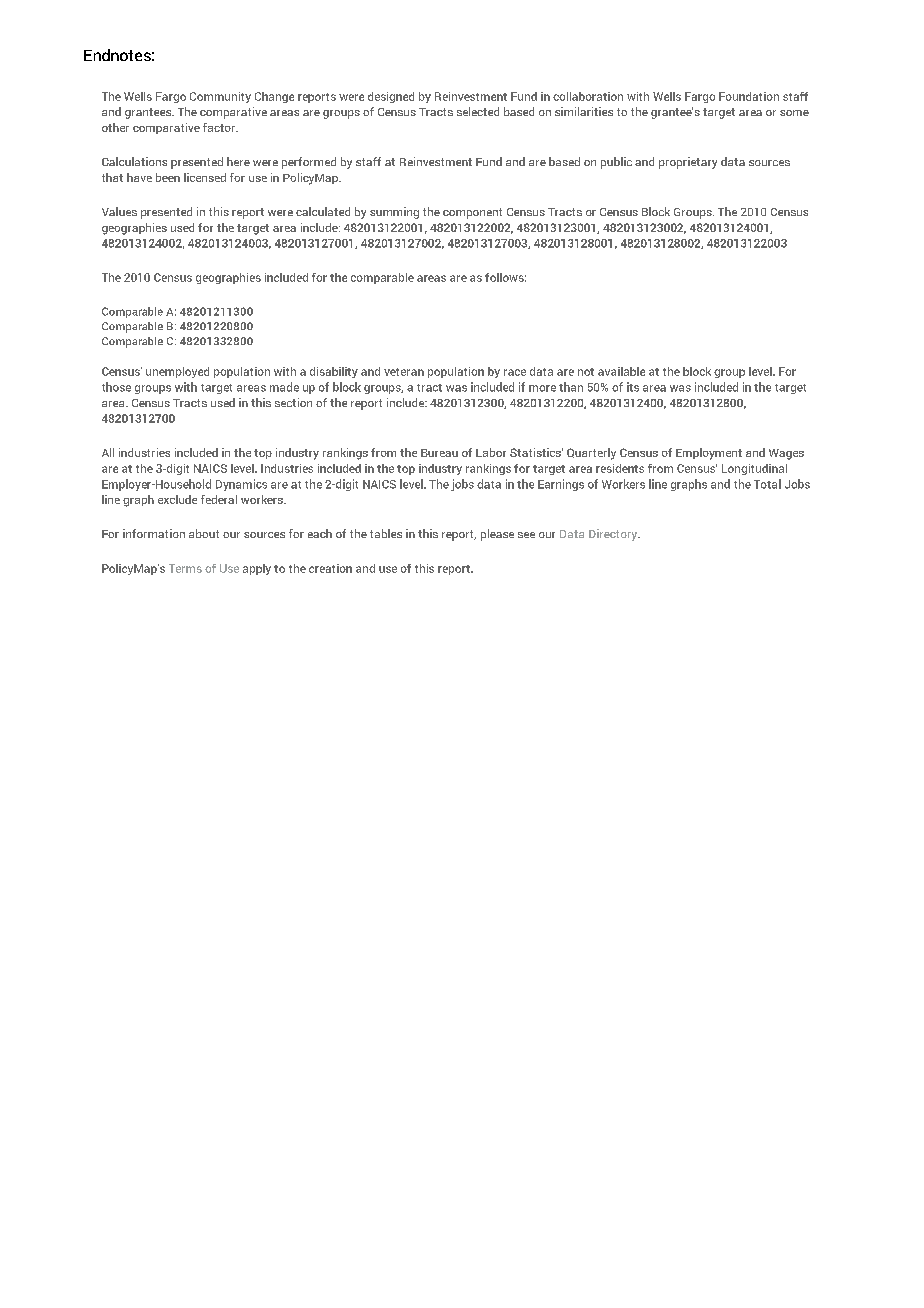  What do you see at coordinates (633, 387) in the screenshot?
I see `its` at bounding box center [633, 387].
